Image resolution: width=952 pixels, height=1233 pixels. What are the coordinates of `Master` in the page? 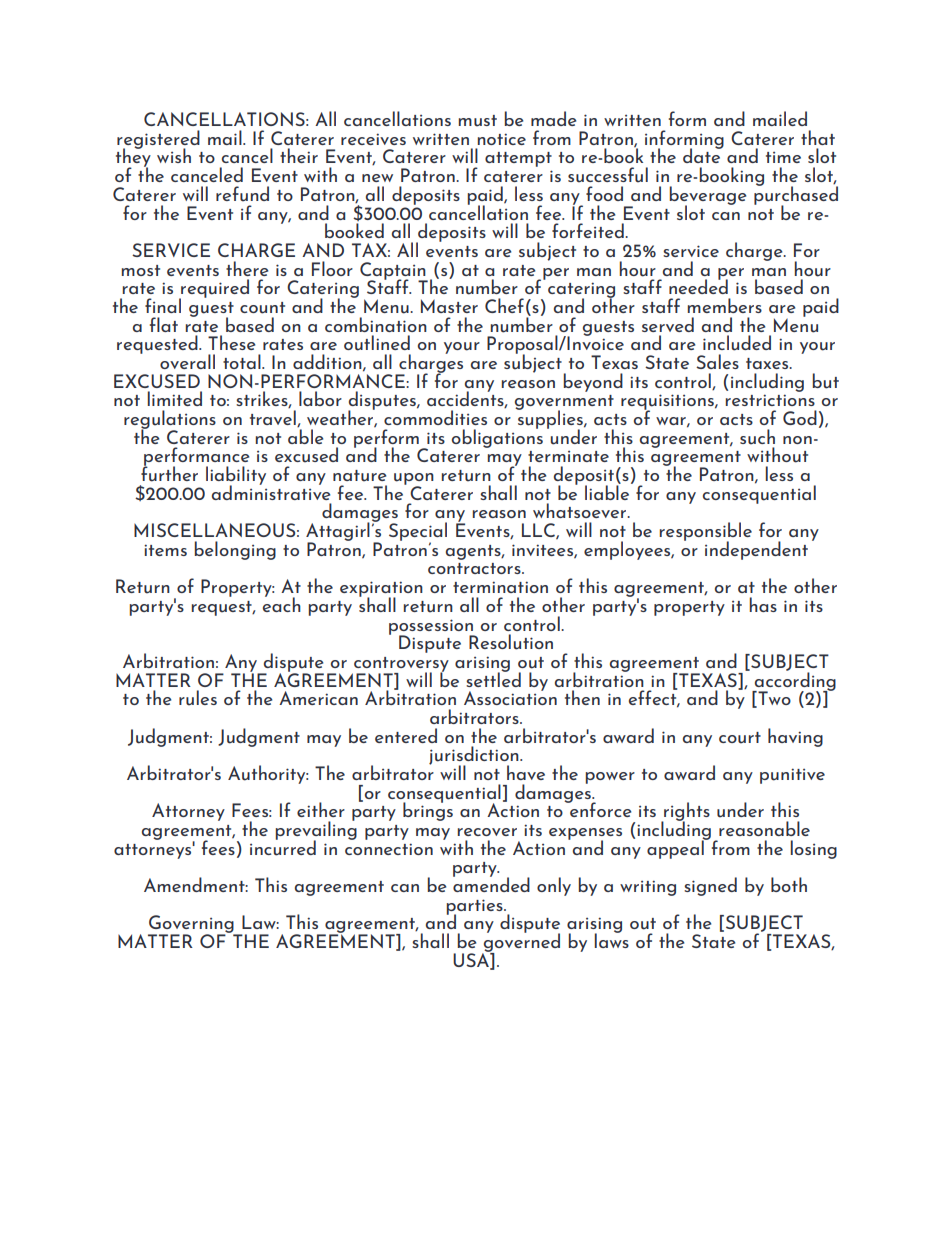 It's located at (449, 306).
